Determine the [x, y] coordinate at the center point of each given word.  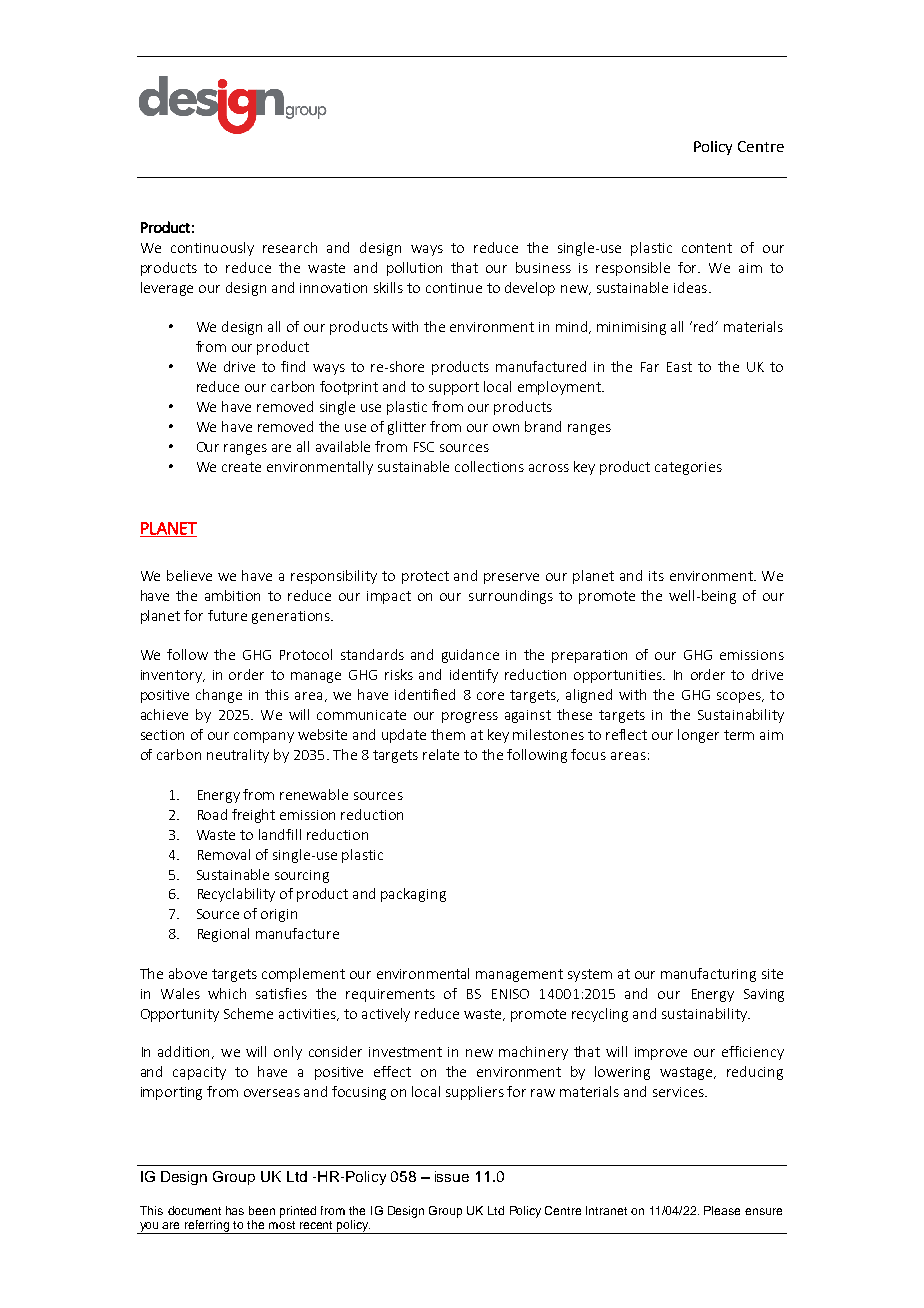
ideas [690, 287]
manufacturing [708, 975]
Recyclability [236, 895]
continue [454, 288]
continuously [212, 249]
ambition [232, 595]
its [656, 576]
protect [425, 577]
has [235, 1210]
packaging [413, 895]
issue [452, 1176]
